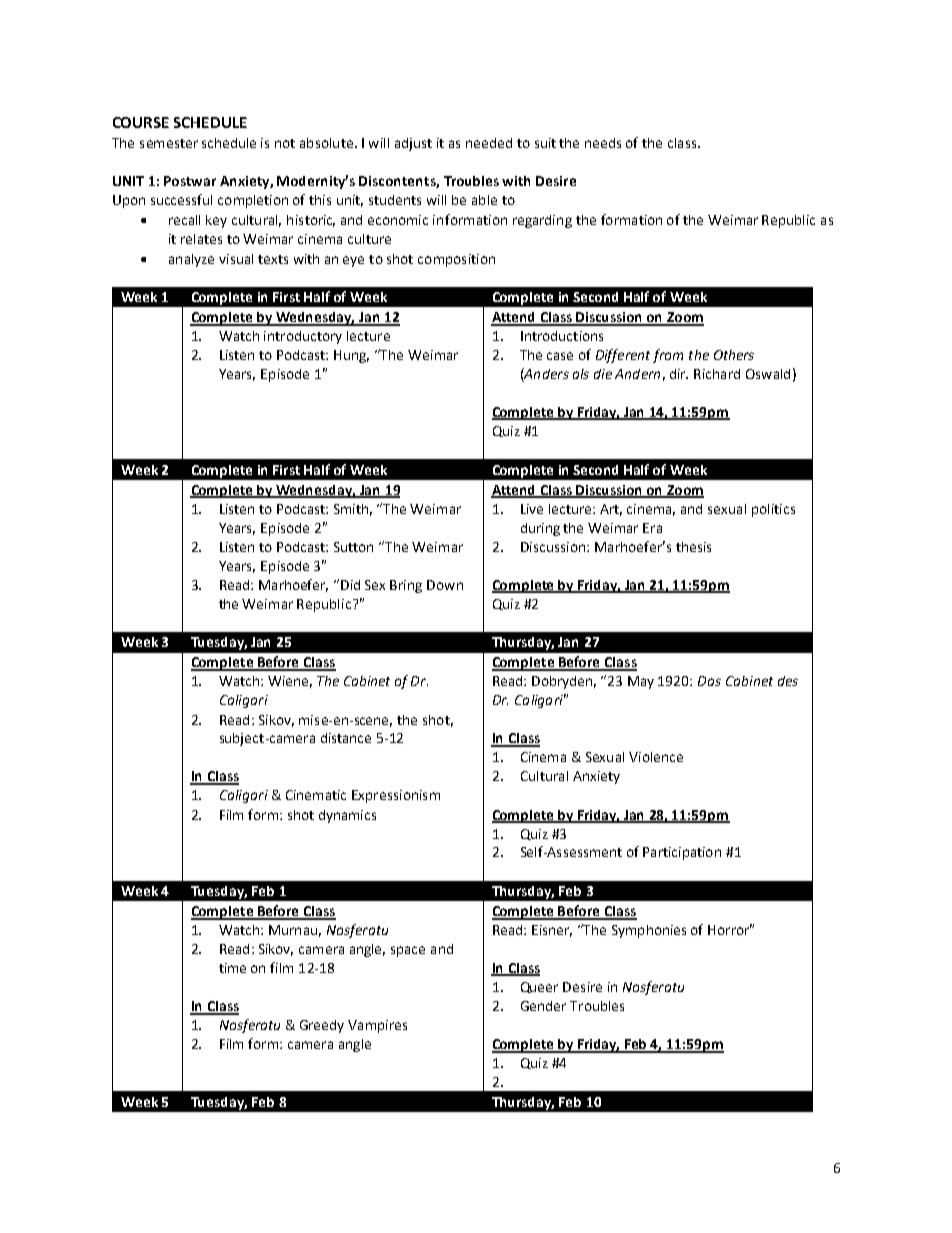 This image has height=1233, width=952. I want to click on adjust, so click(413, 144).
